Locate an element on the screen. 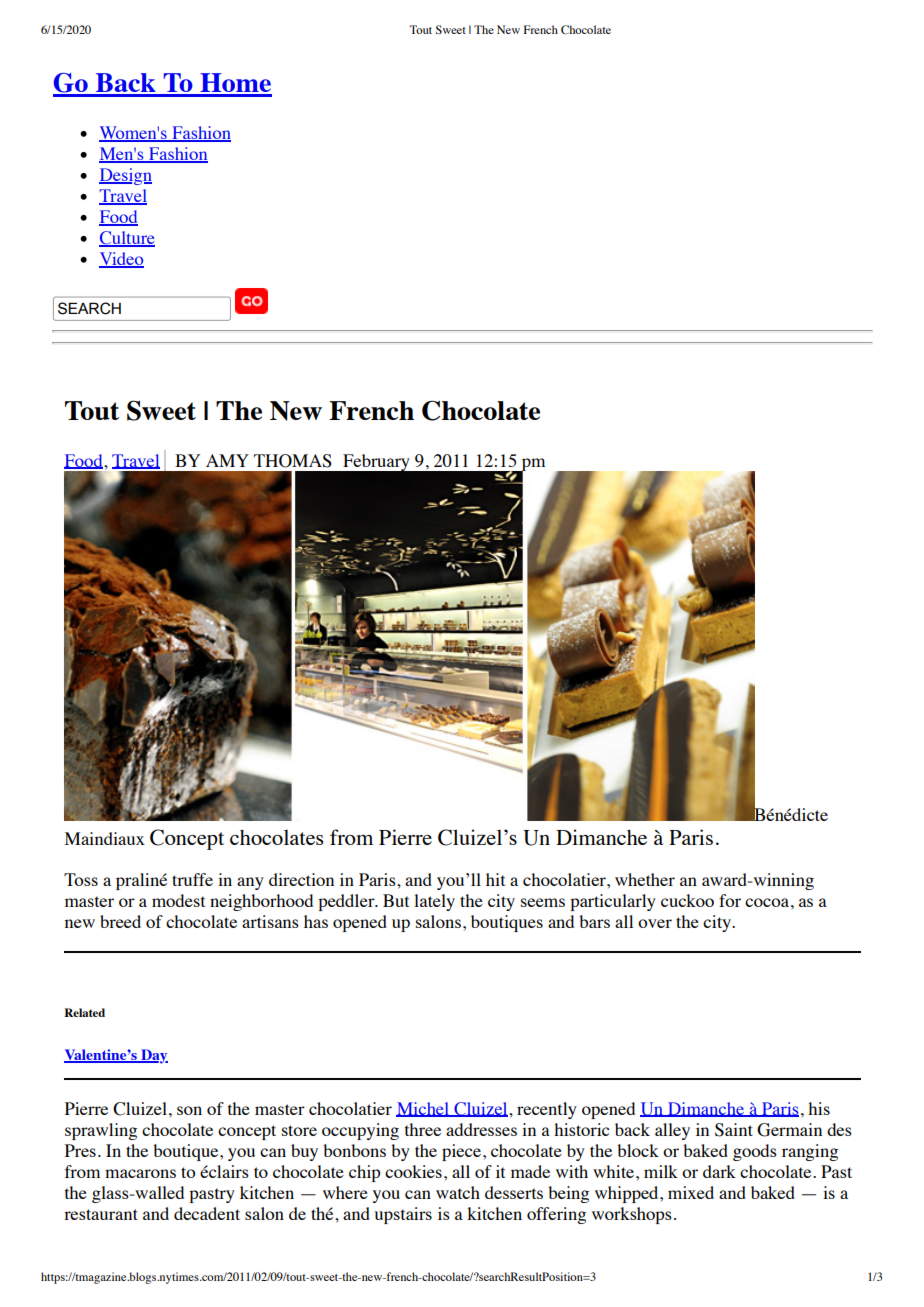  lately is located at coordinates (434, 902).
